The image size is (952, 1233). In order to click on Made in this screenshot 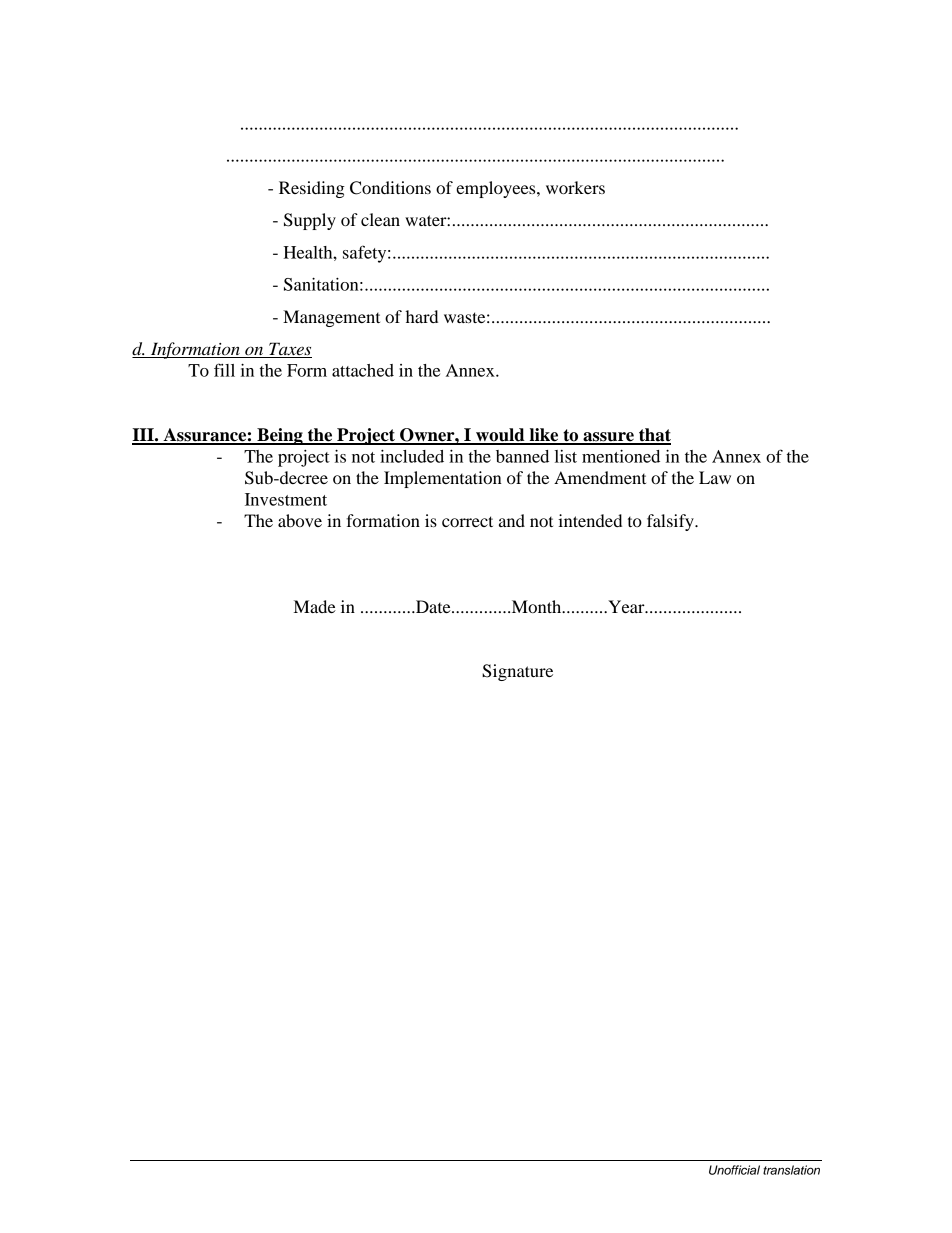, I will do `click(315, 606)`.
